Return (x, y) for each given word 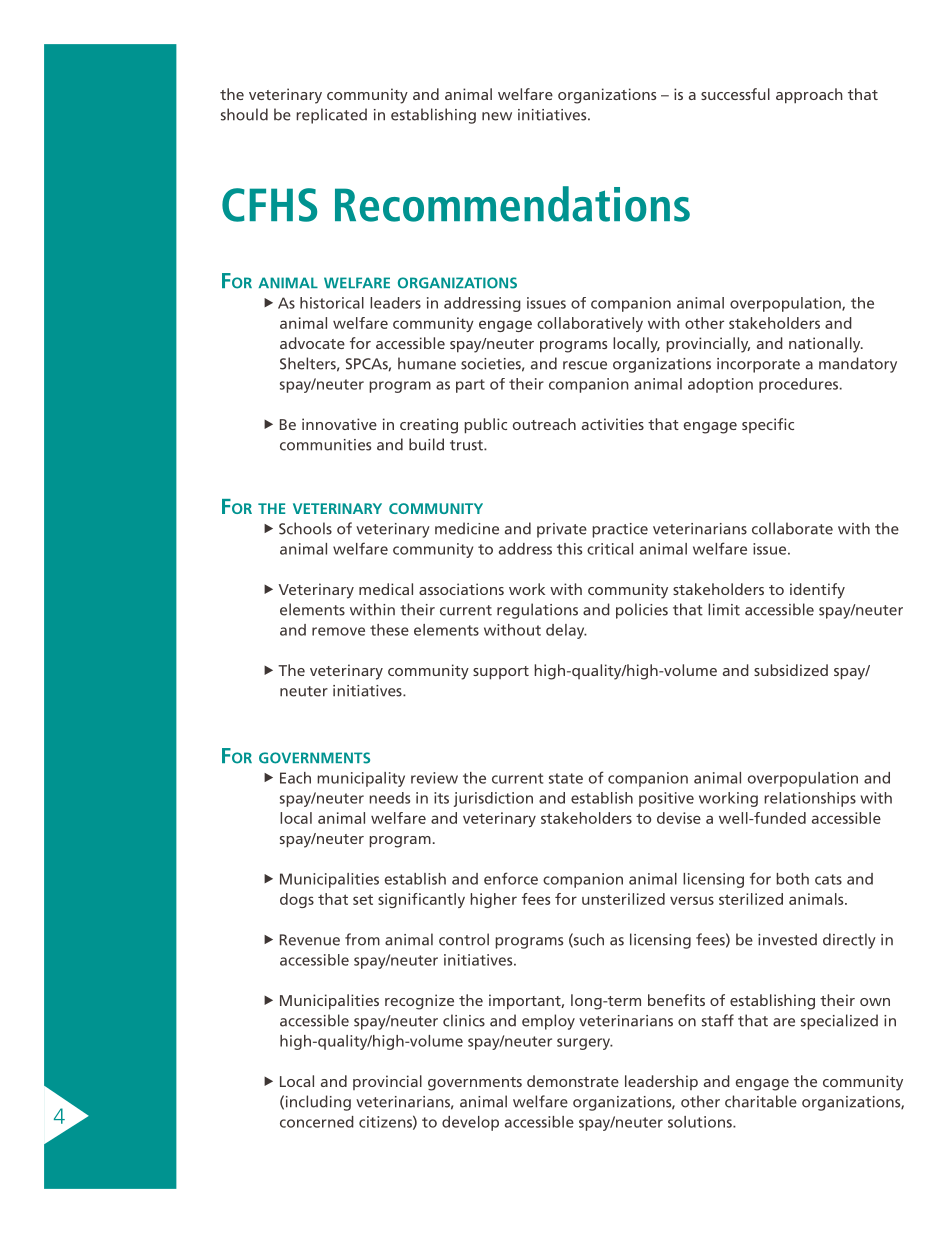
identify (817, 591)
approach (809, 96)
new (497, 116)
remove (338, 631)
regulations (537, 611)
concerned (317, 1122)
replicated (331, 116)
